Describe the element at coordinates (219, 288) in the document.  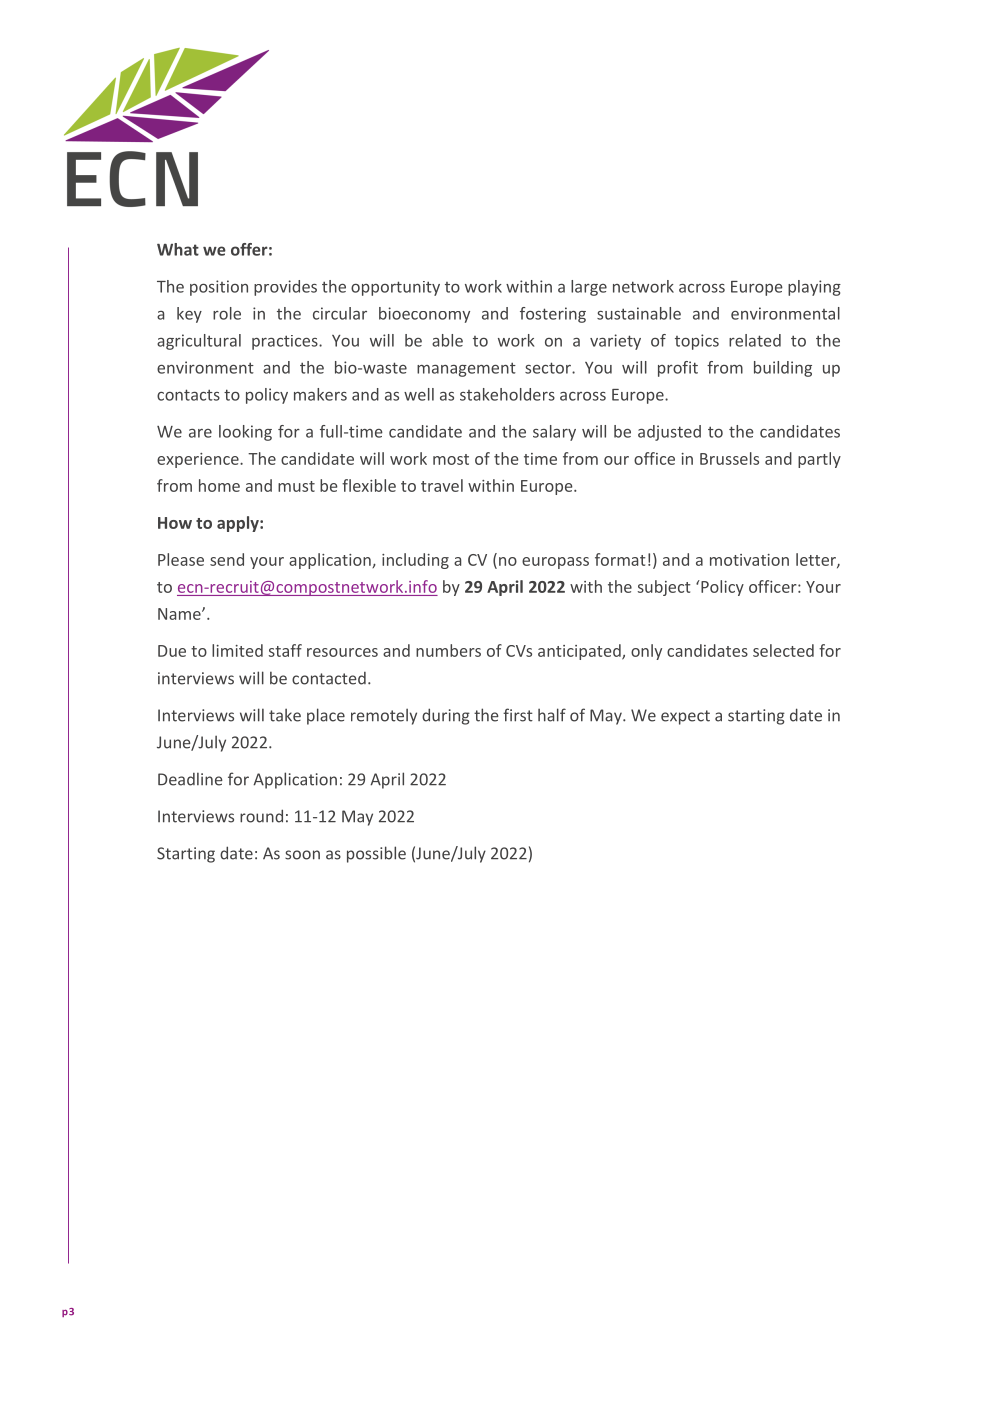
I see `position` at that location.
